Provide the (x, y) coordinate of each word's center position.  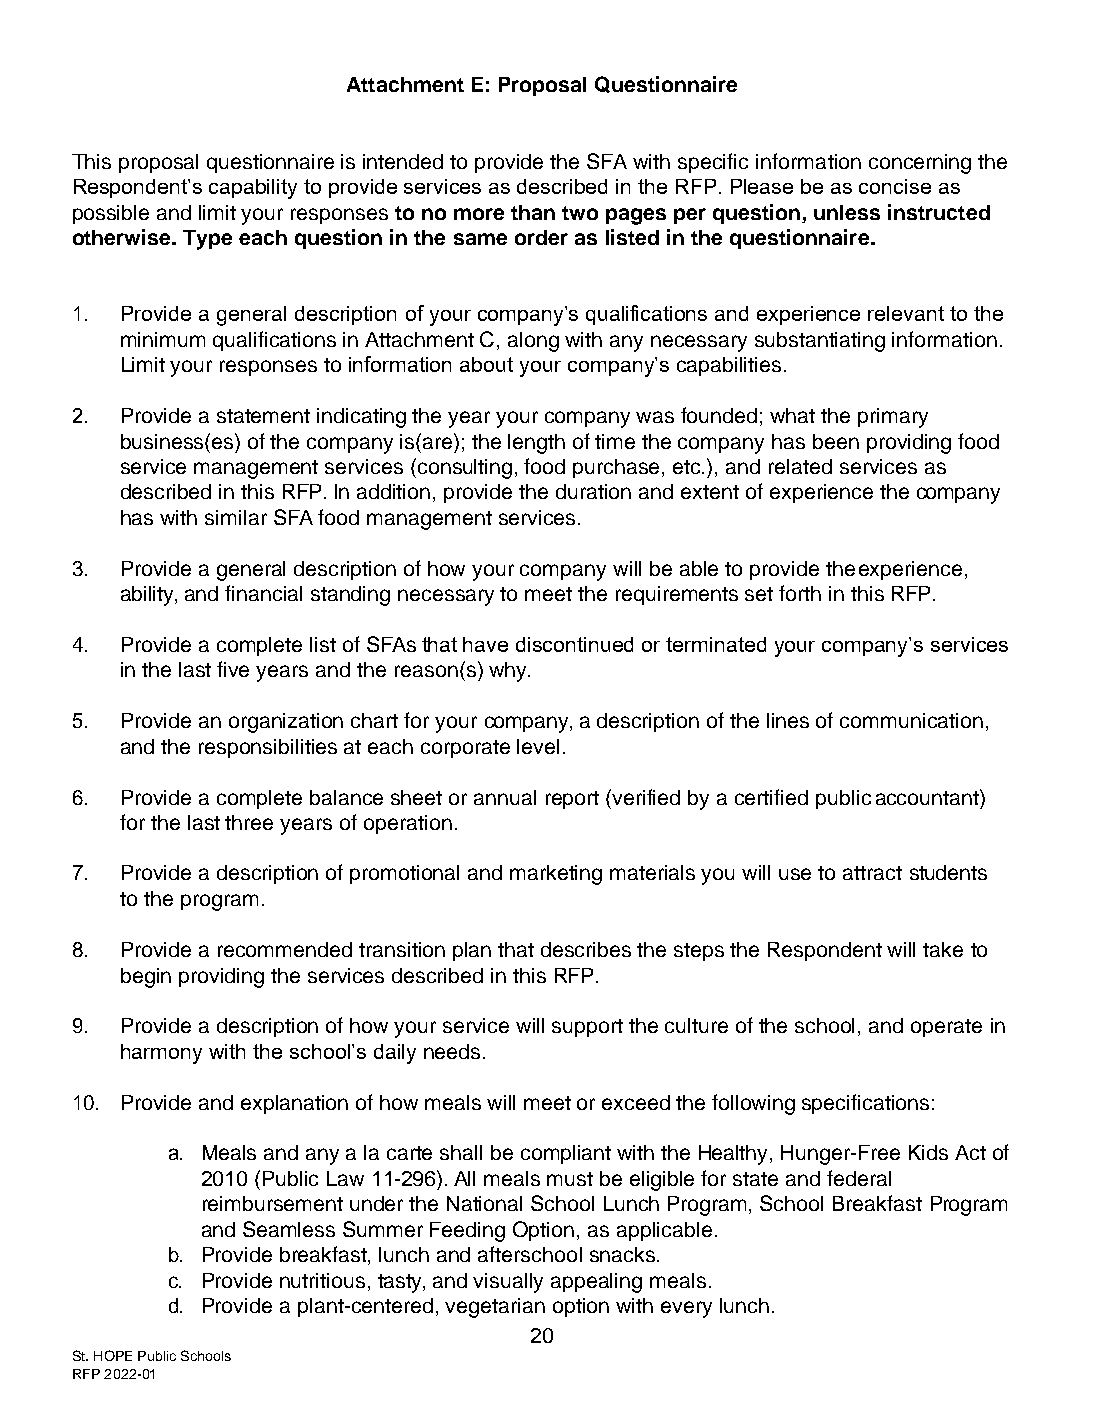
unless (847, 212)
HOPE (113, 1355)
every (686, 1309)
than (533, 212)
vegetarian (495, 1308)
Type (207, 240)
